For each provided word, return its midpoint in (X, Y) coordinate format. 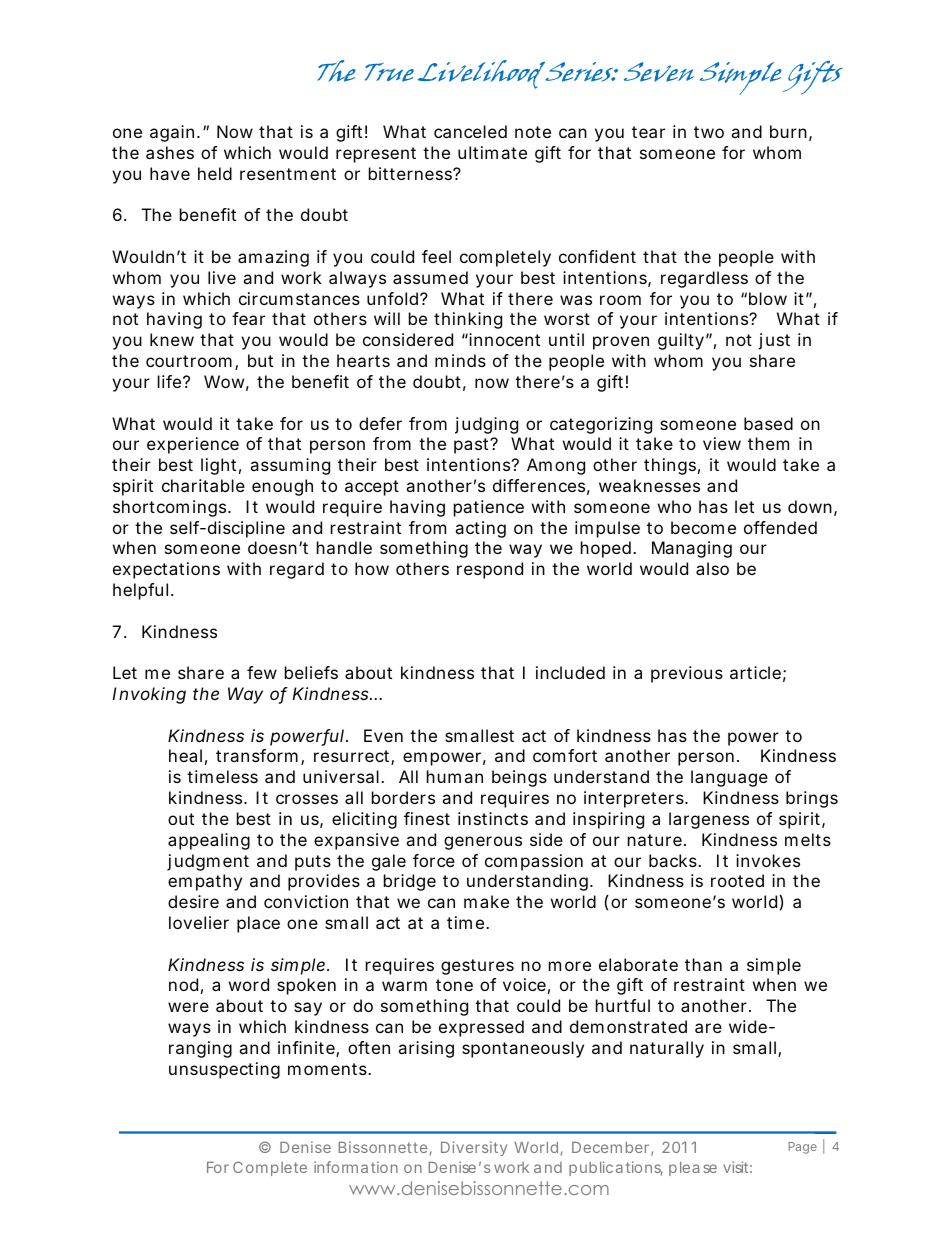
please (693, 1169)
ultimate (492, 152)
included (570, 672)
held (215, 173)
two (709, 132)
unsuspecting (224, 1070)
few (262, 672)
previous (687, 674)
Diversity (474, 1148)
